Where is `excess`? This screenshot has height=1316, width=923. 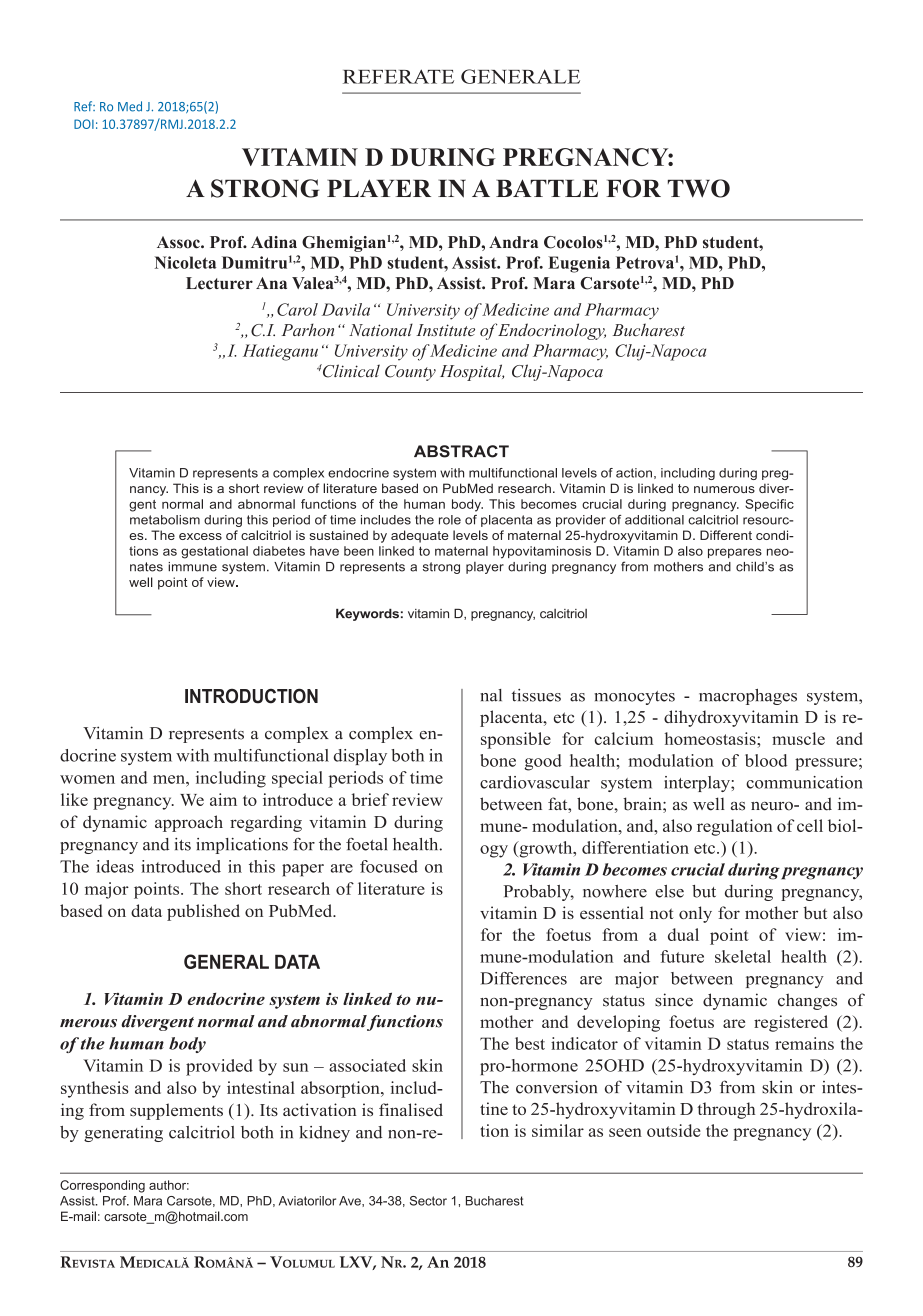 excess is located at coordinates (200, 536).
